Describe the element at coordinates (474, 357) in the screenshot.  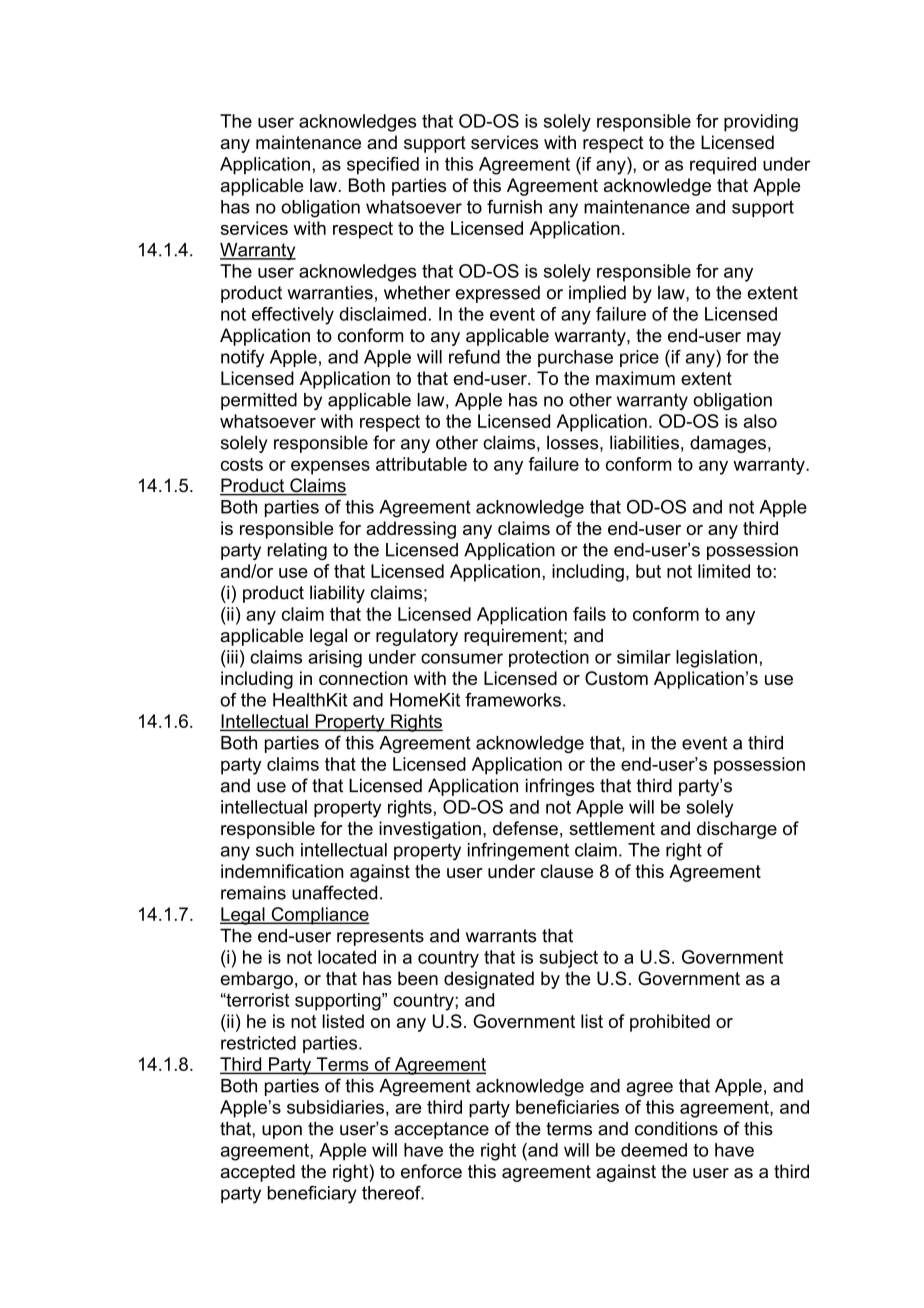
I see `refund` at that location.
